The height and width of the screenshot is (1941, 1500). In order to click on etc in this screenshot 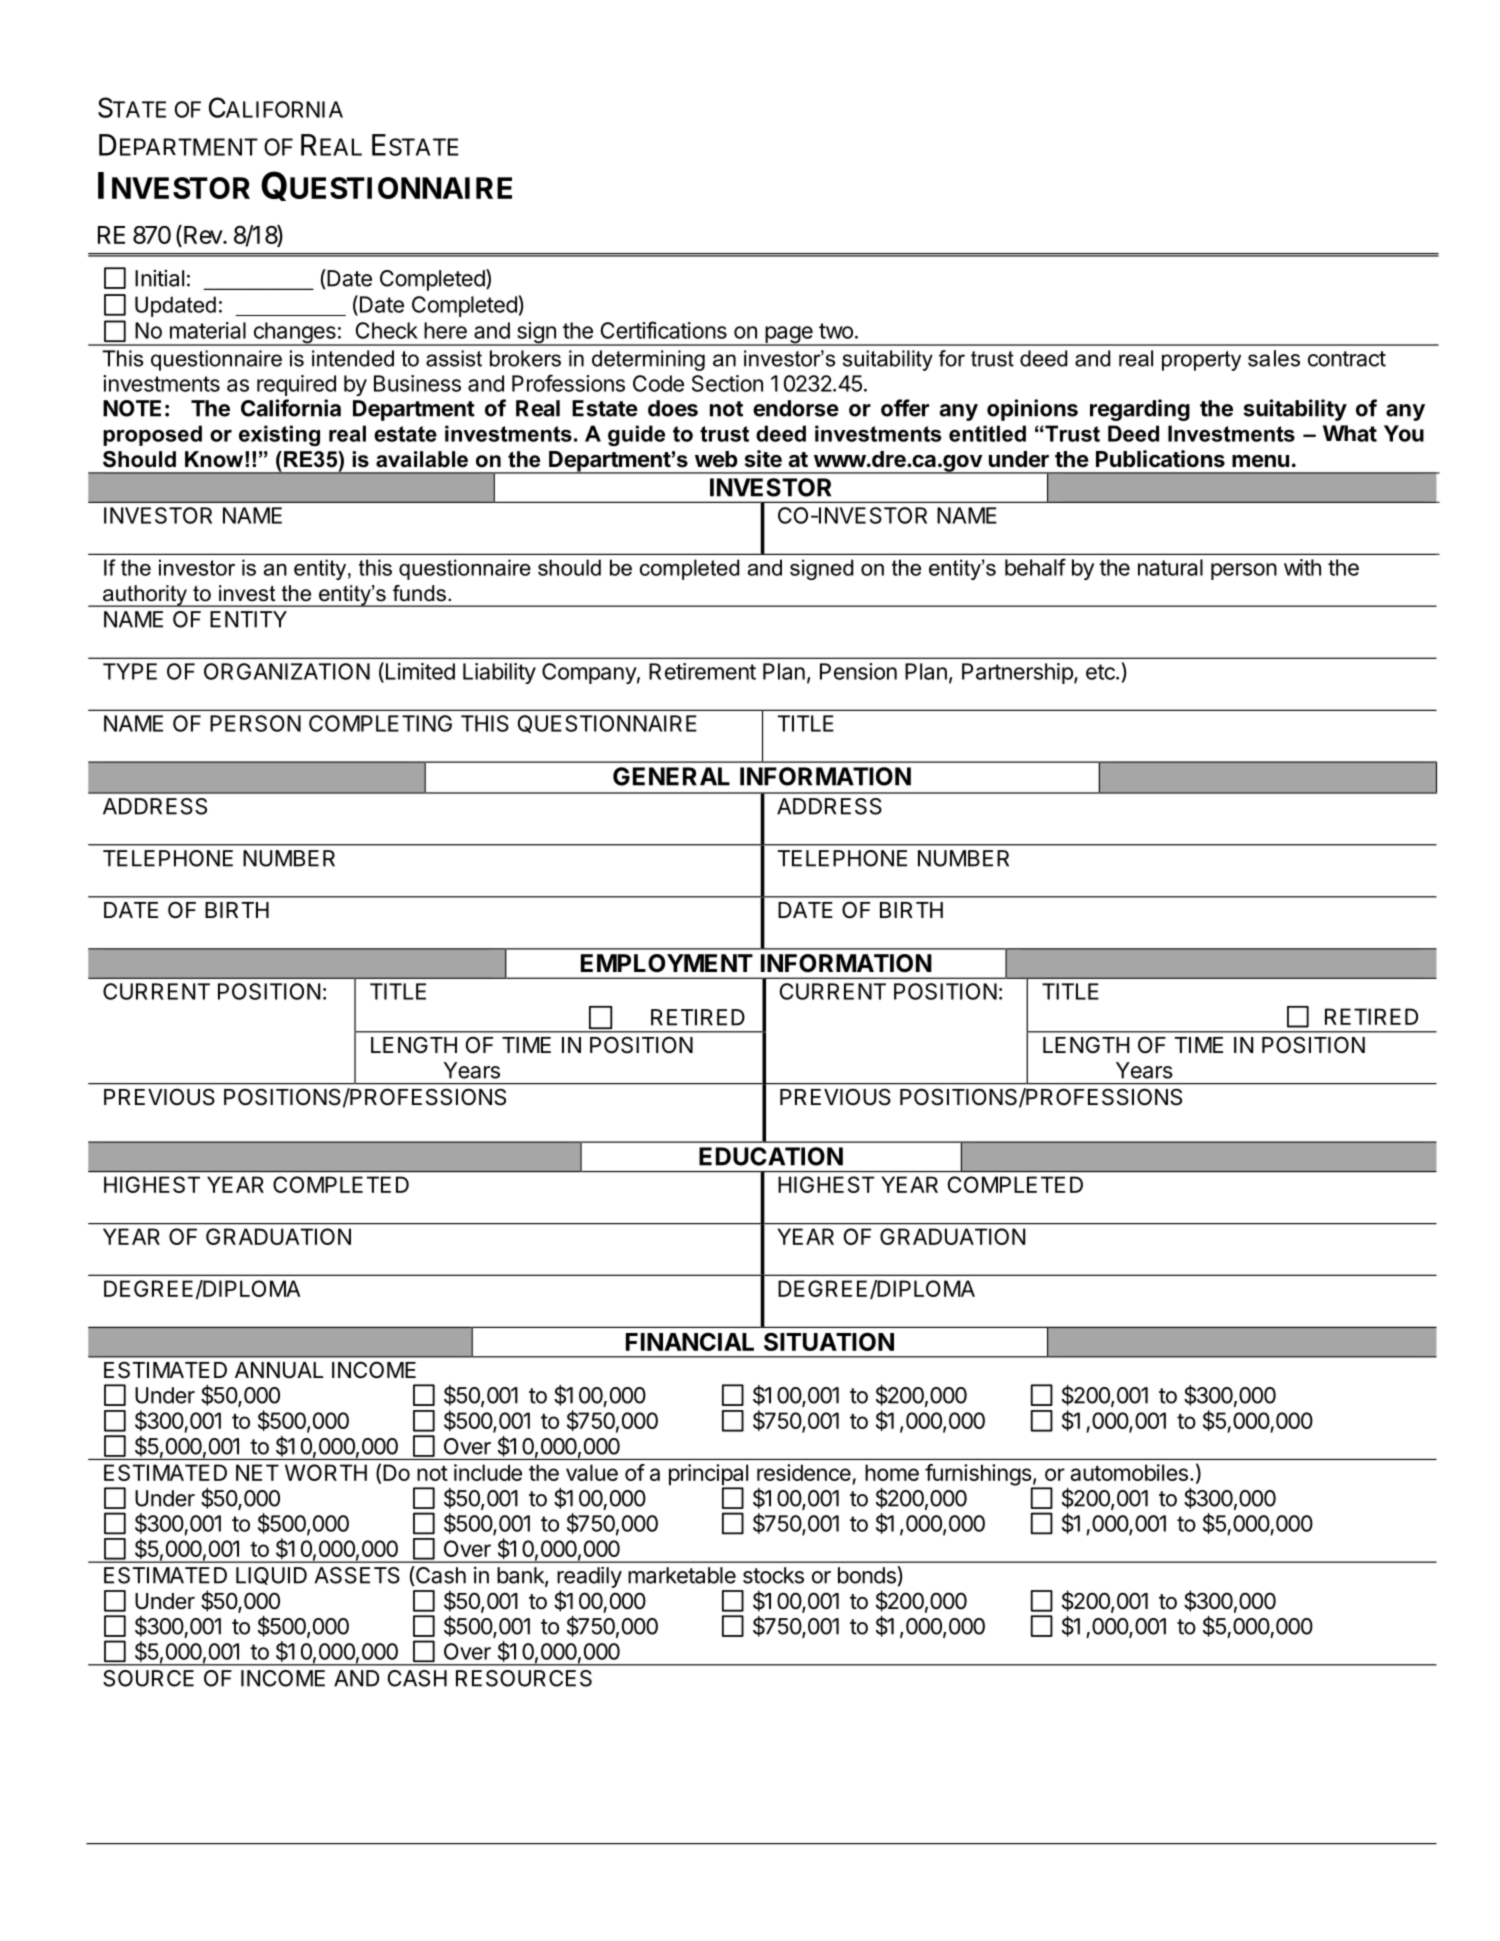, I will do `click(1101, 672)`.
